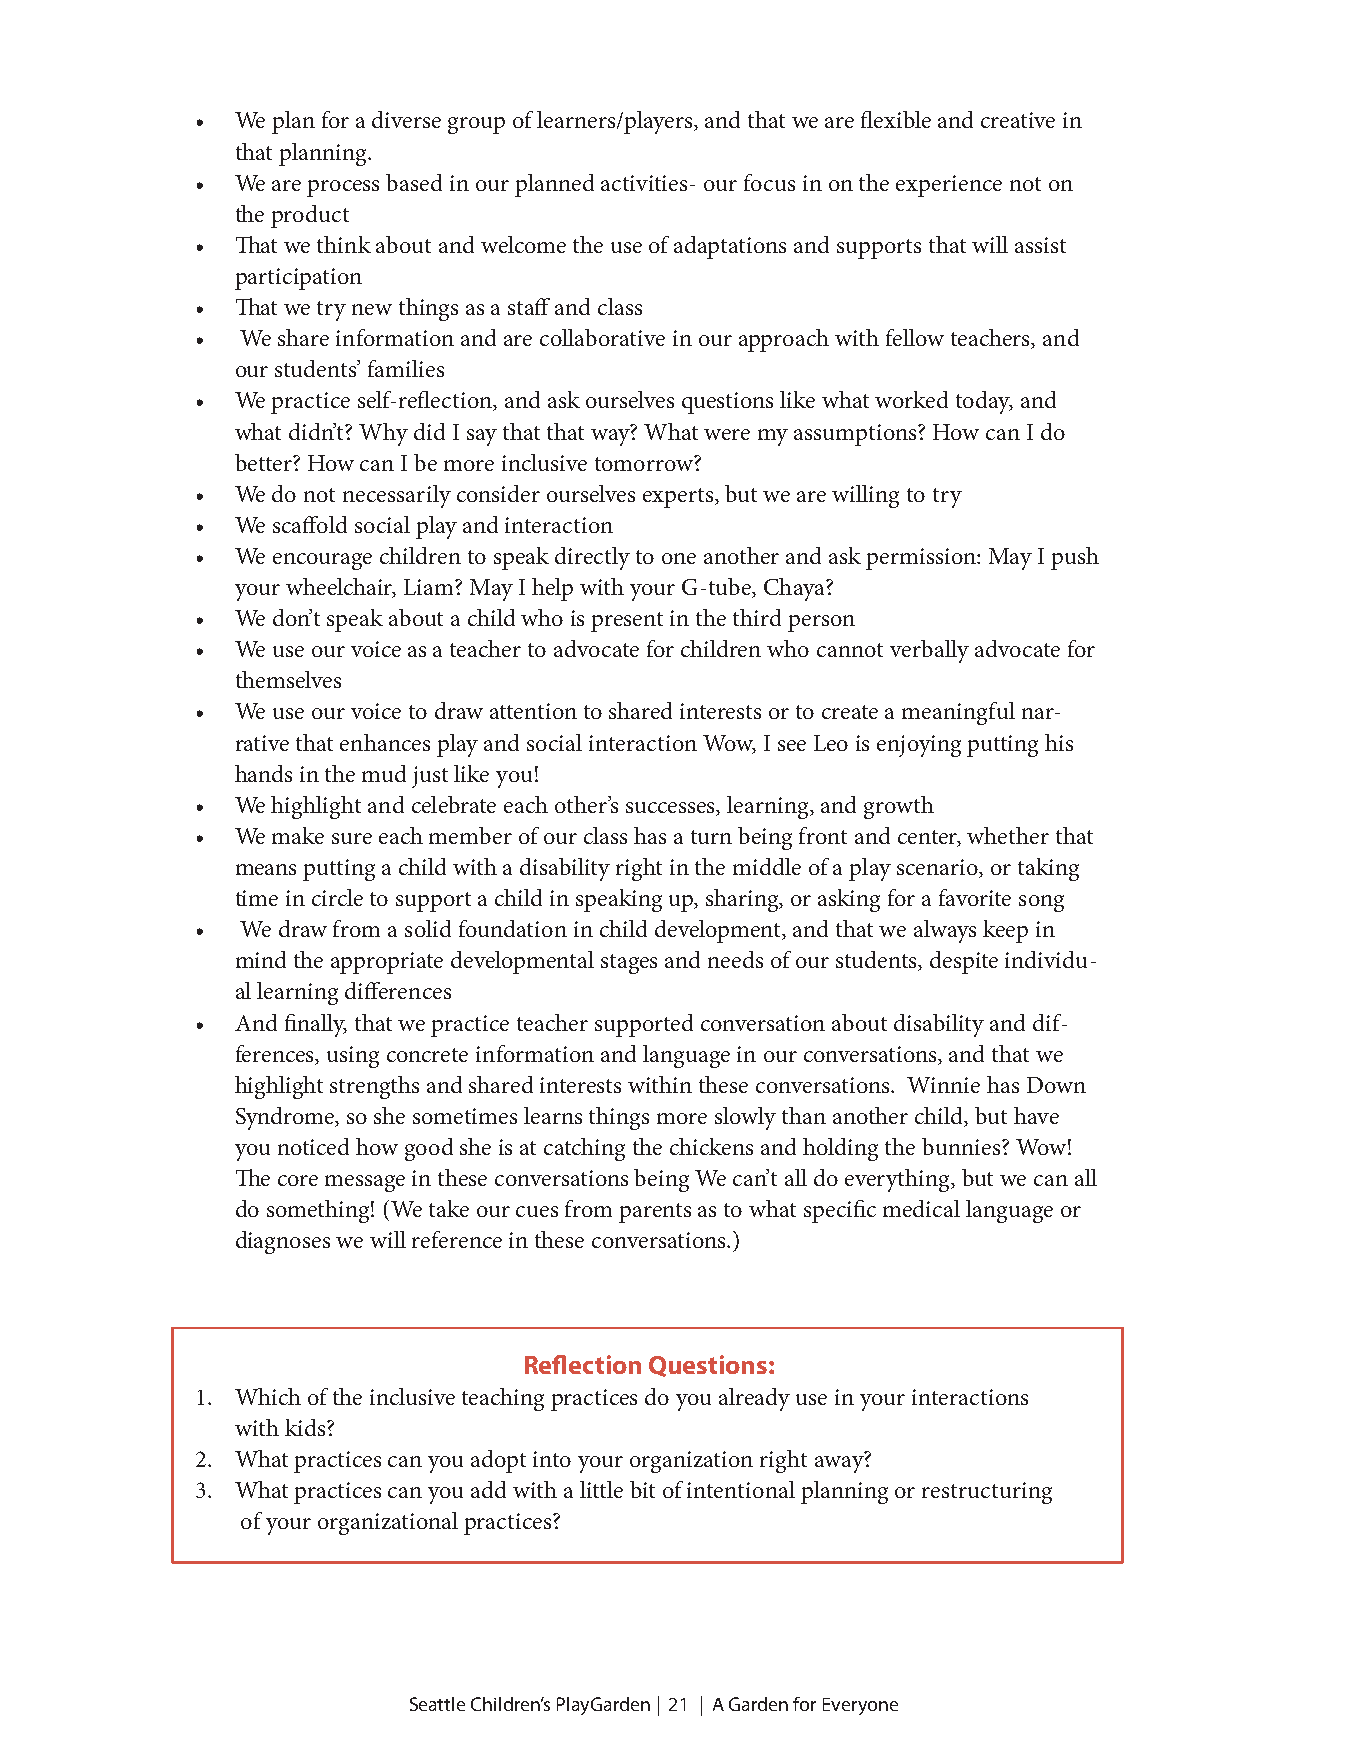 The width and height of the screenshot is (1360, 1760). Describe the element at coordinates (627, 622) in the screenshot. I see `present` at that location.
